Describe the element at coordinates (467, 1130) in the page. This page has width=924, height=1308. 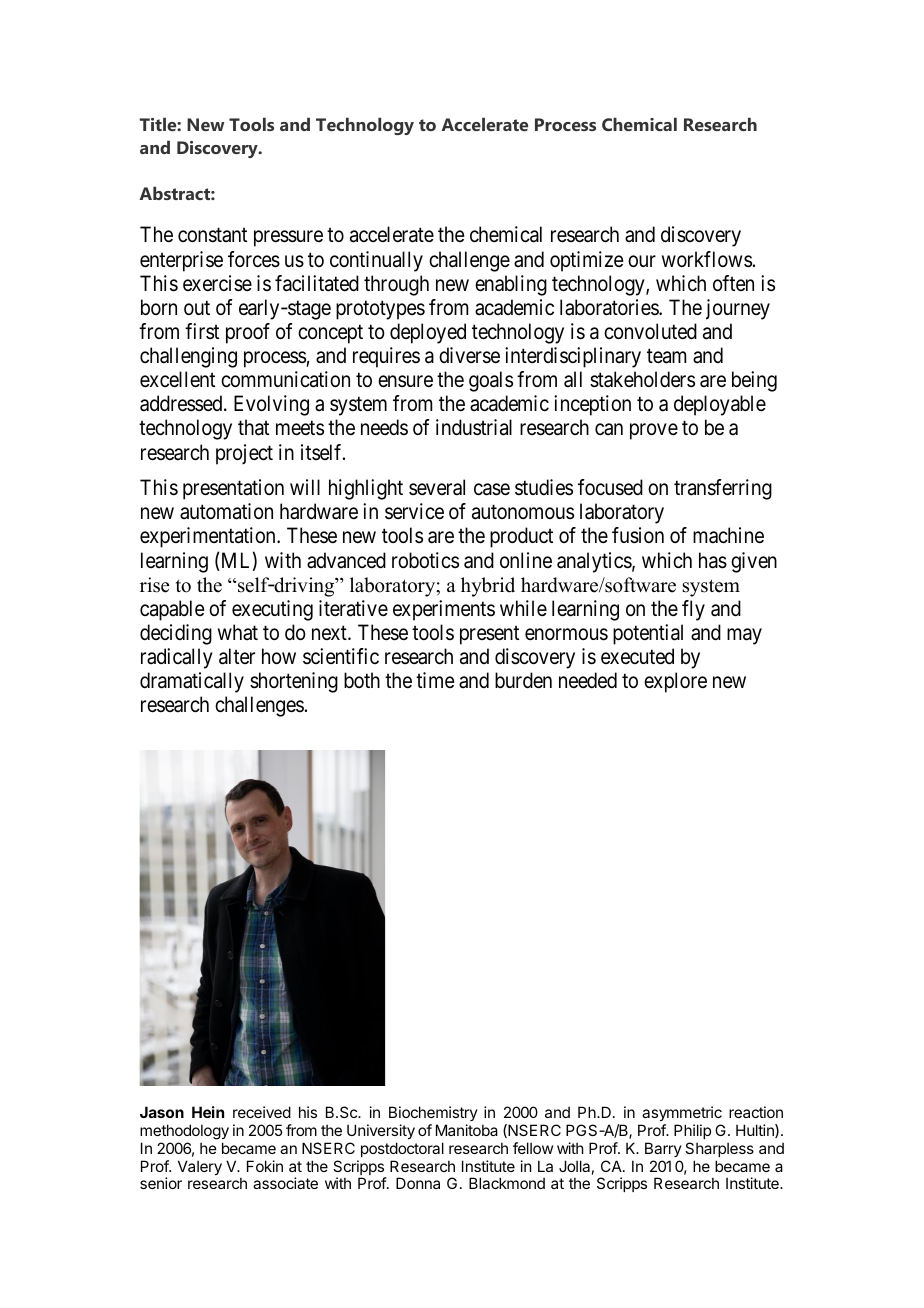
I see `Manitoba` at that location.
